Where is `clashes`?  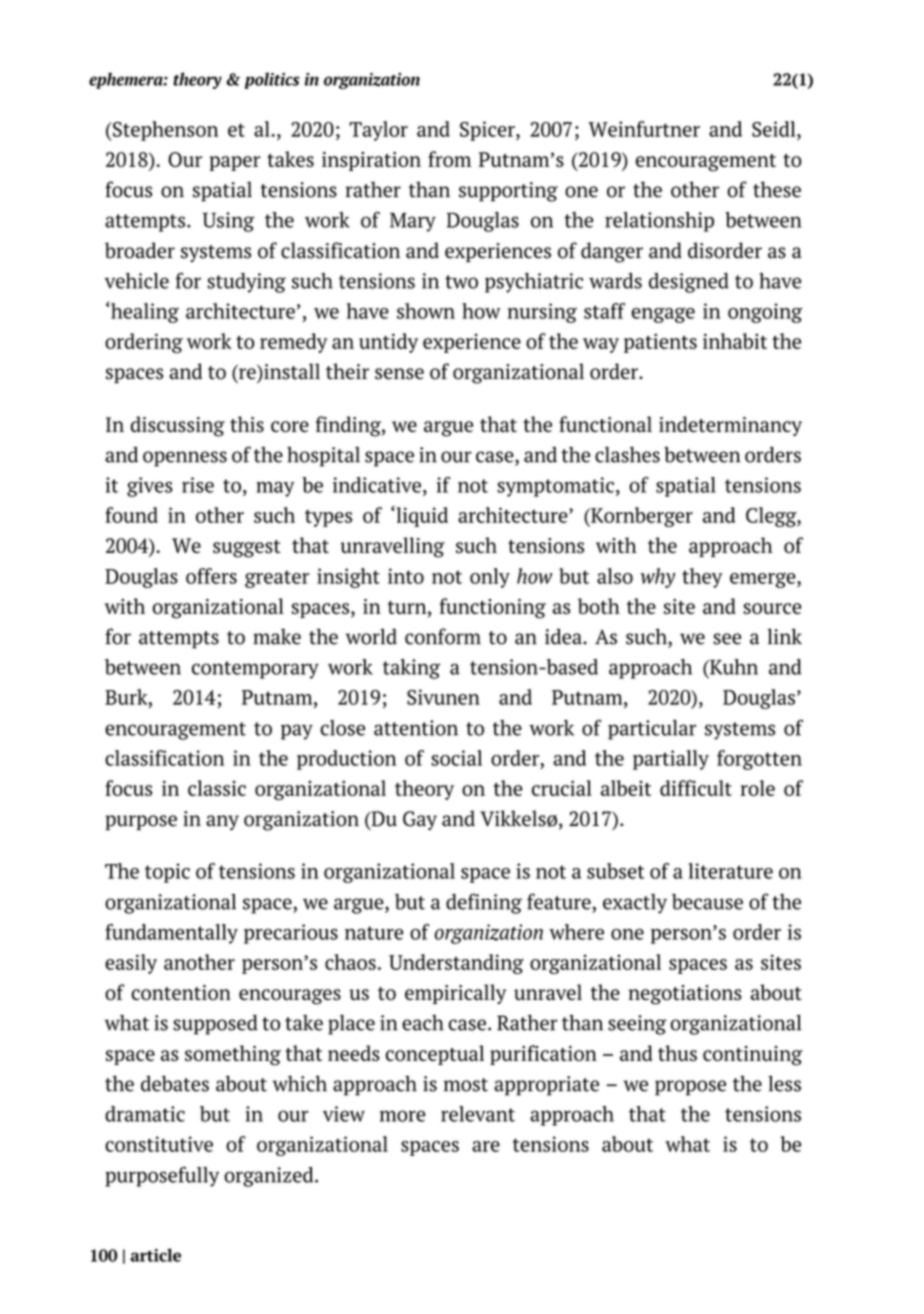 clashes is located at coordinates (627, 454).
